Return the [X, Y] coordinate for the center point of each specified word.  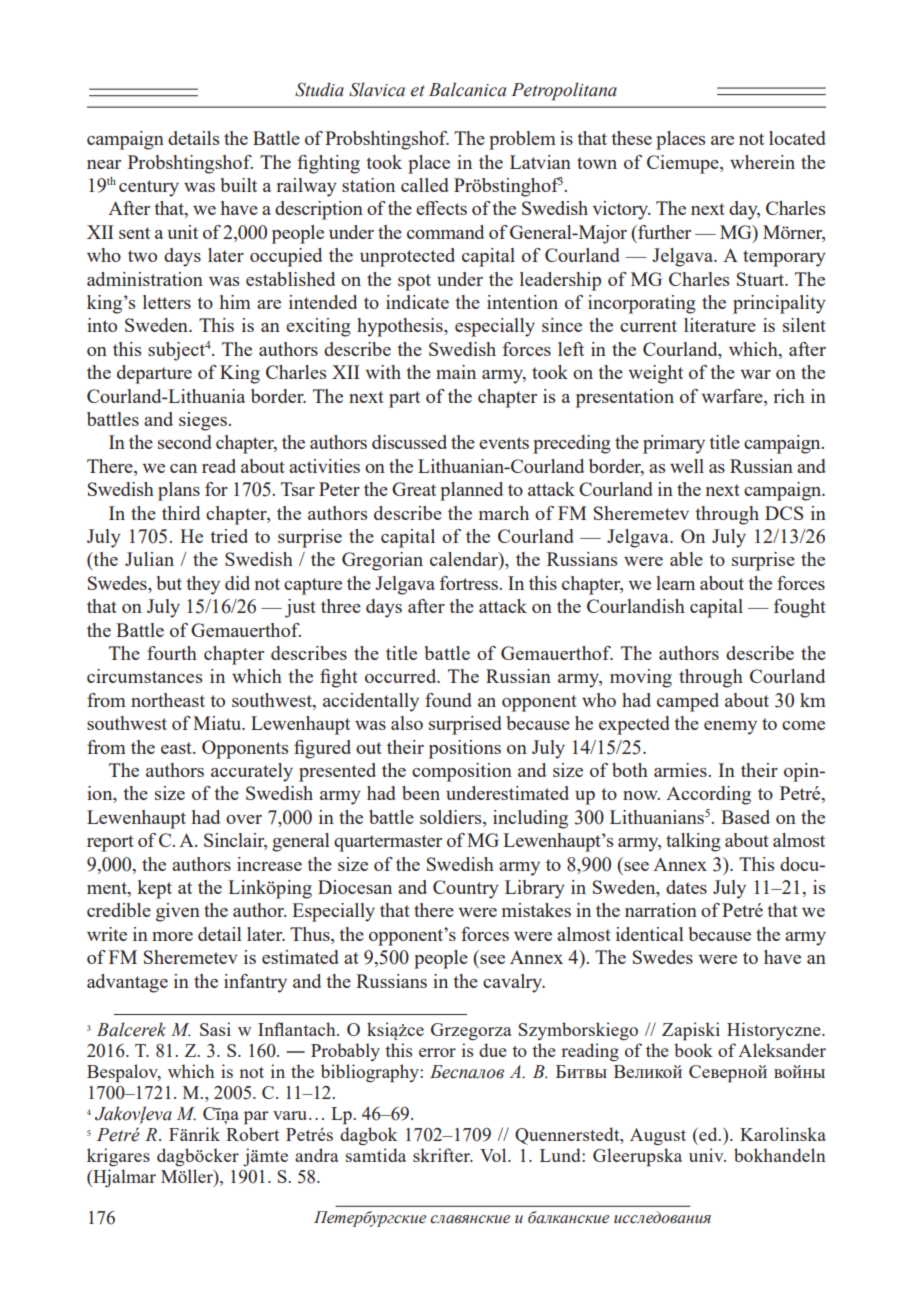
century [149, 188]
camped [688, 702]
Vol [494, 1155]
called [425, 185]
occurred [402, 676]
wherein [762, 162]
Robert [252, 1134]
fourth [172, 653]
